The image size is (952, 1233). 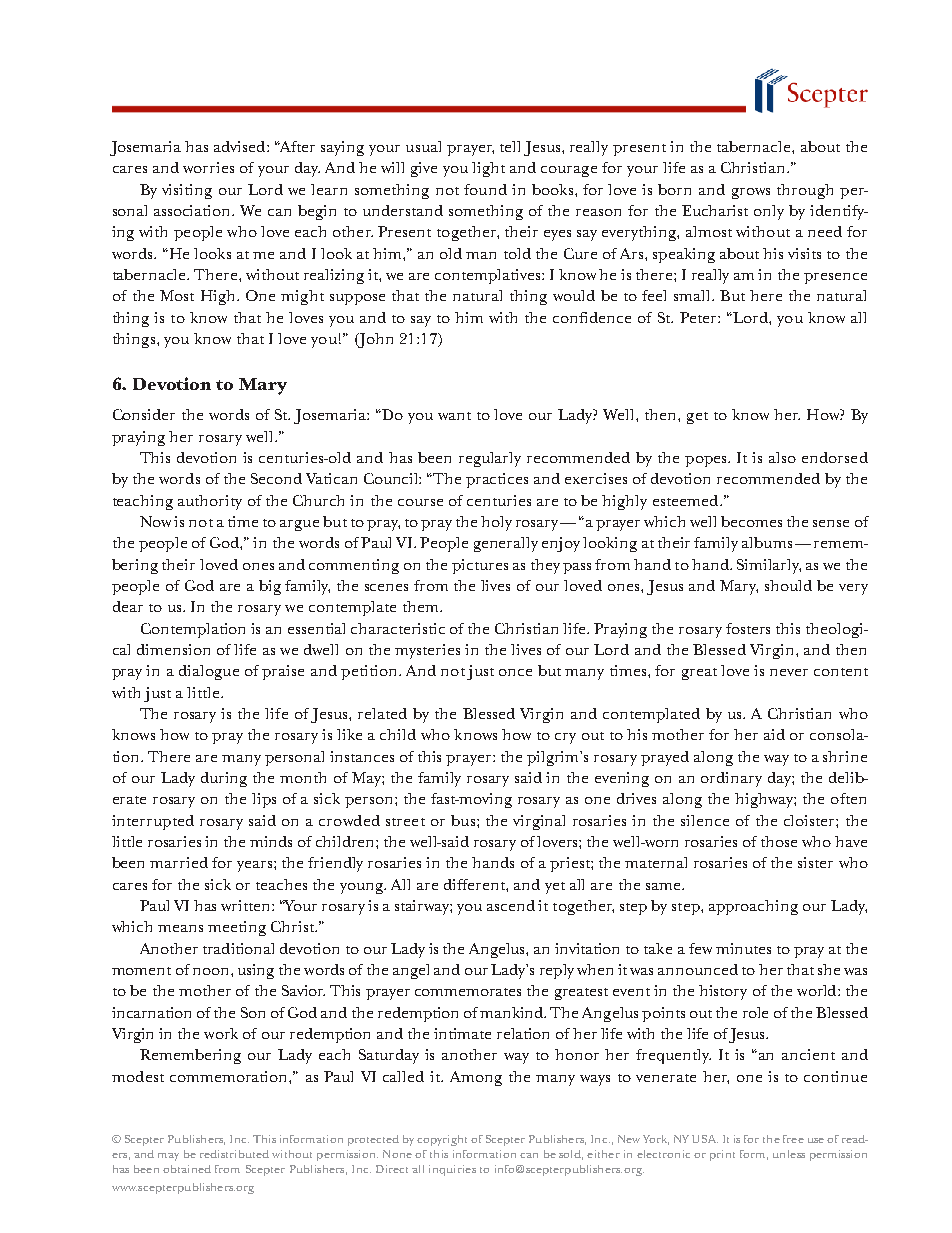 What do you see at coordinates (234, 1154) in the screenshot?
I see `redistributed` at bounding box center [234, 1154].
